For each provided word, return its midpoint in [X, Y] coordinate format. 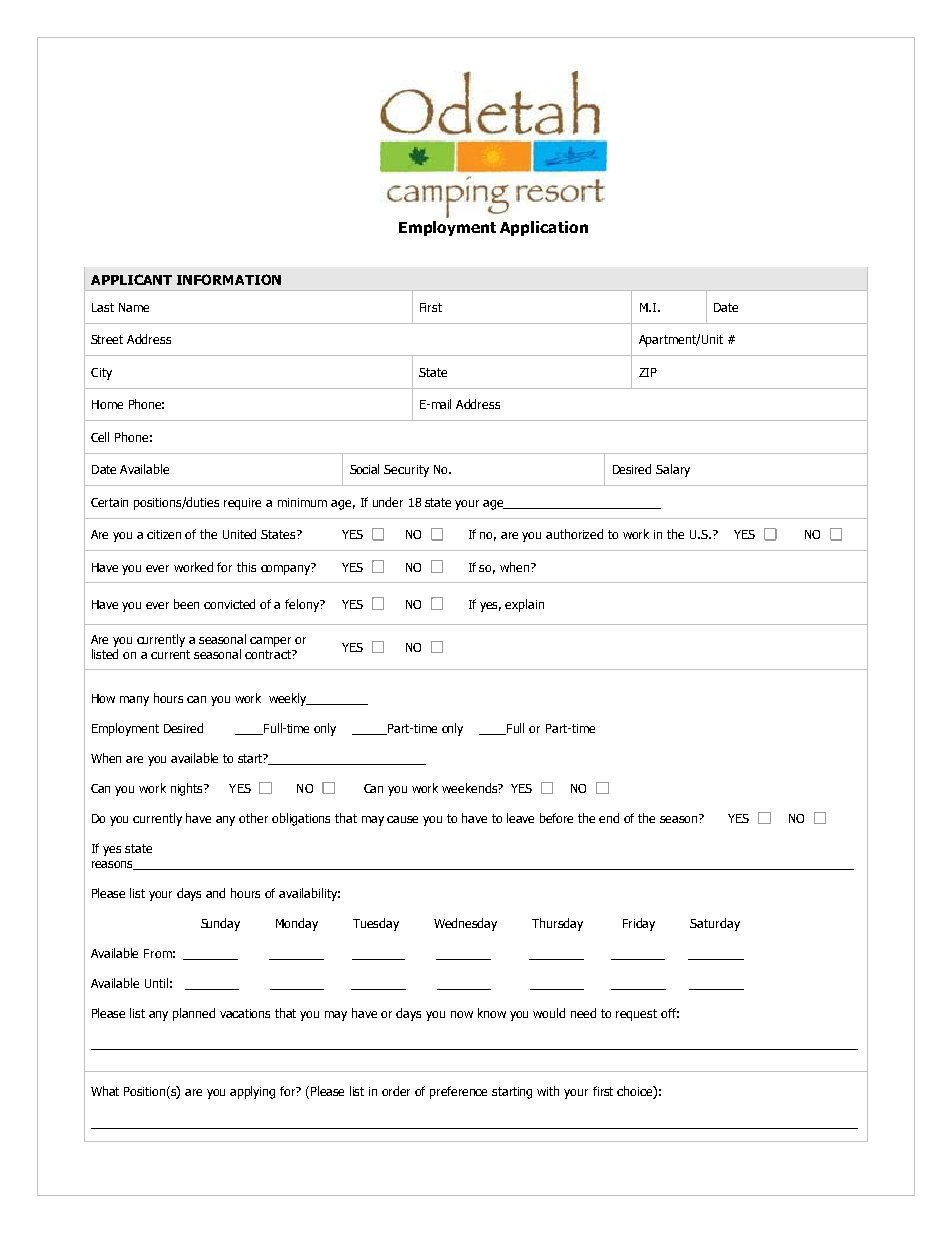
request [636, 1015]
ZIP [648, 372]
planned [194, 1014]
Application [544, 228]
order [396, 1091]
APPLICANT [131, 279]
